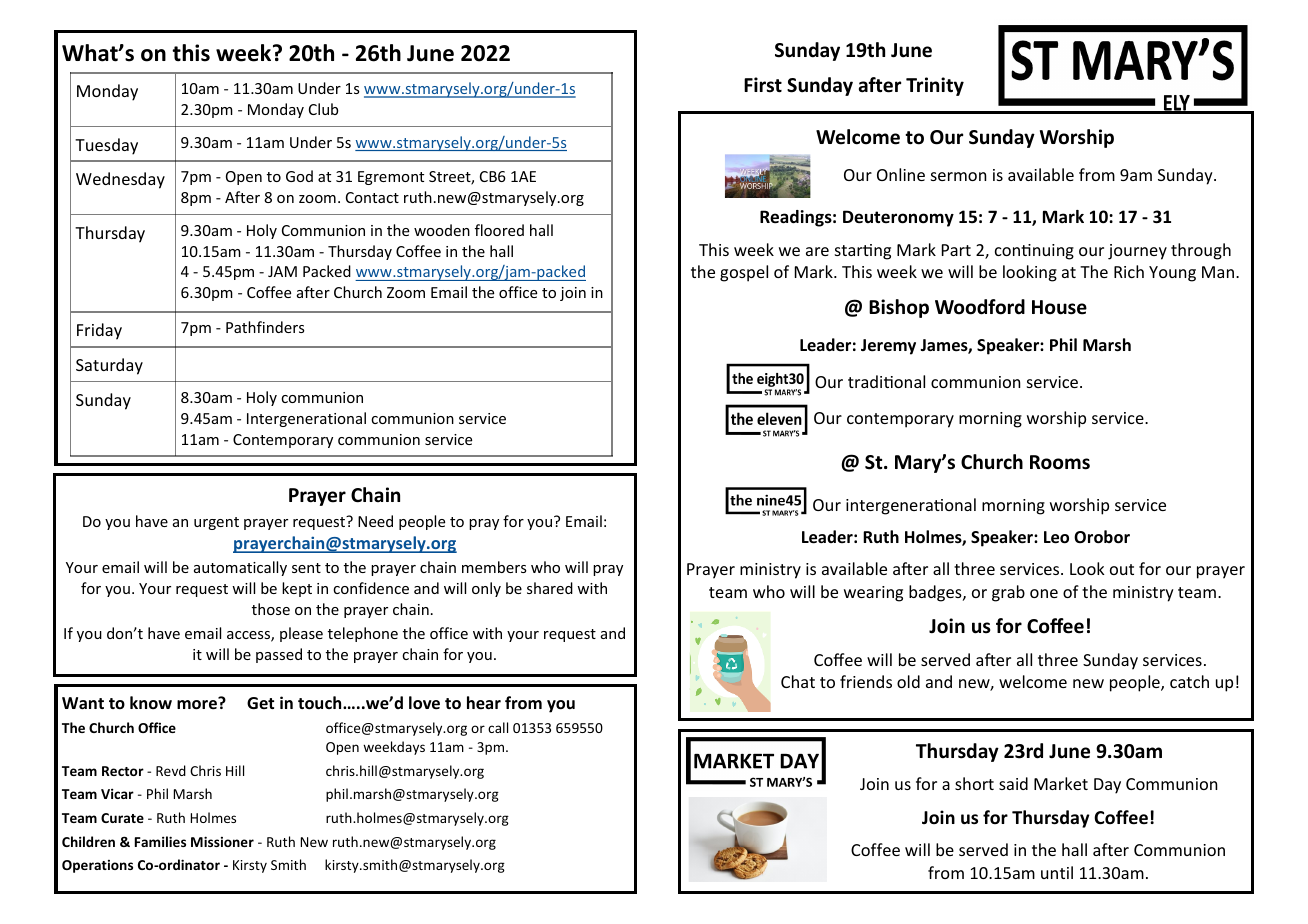  I want to click on First, so click(763, 85).
